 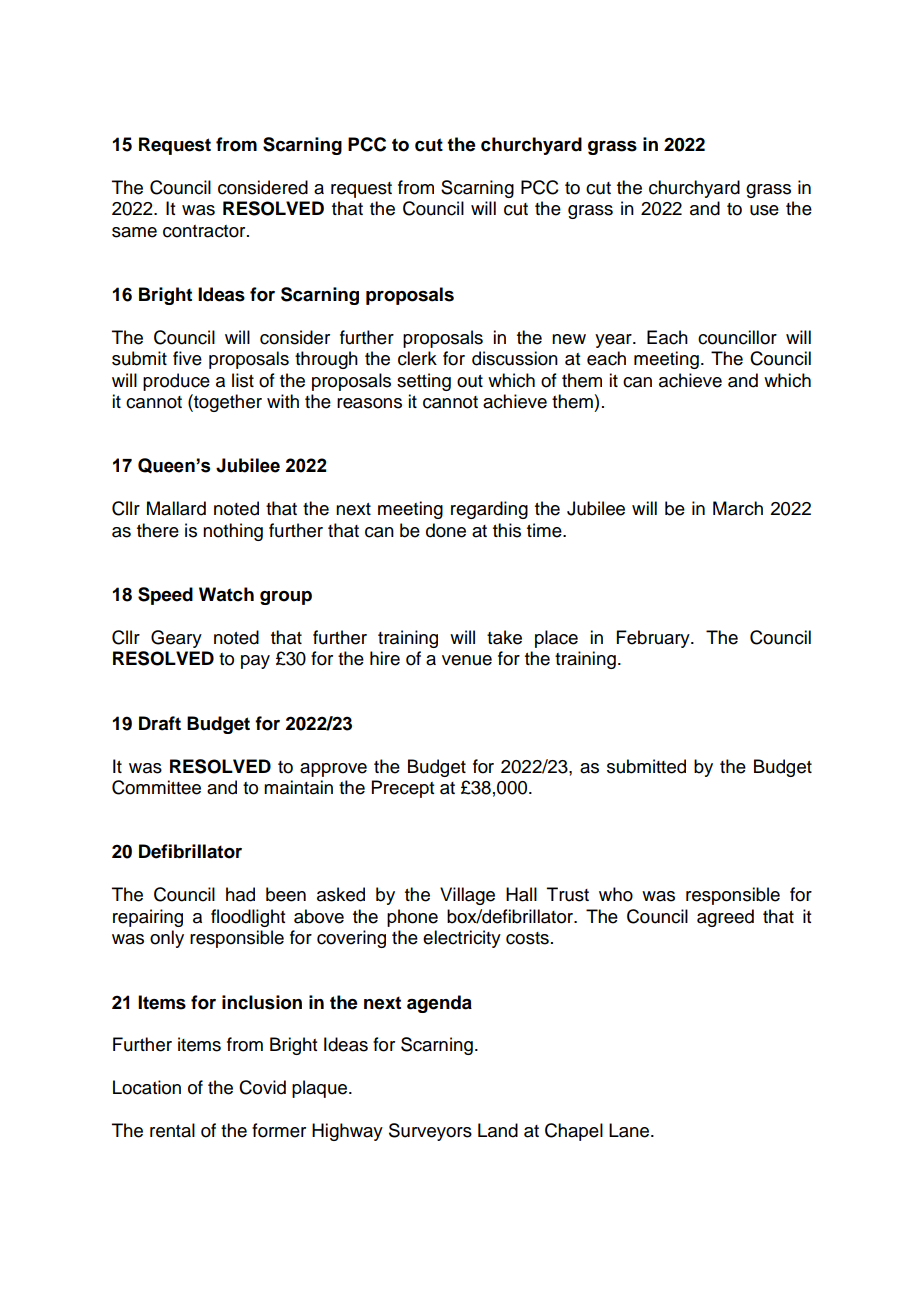 I want to click on had, so click(x=240, y=894).
